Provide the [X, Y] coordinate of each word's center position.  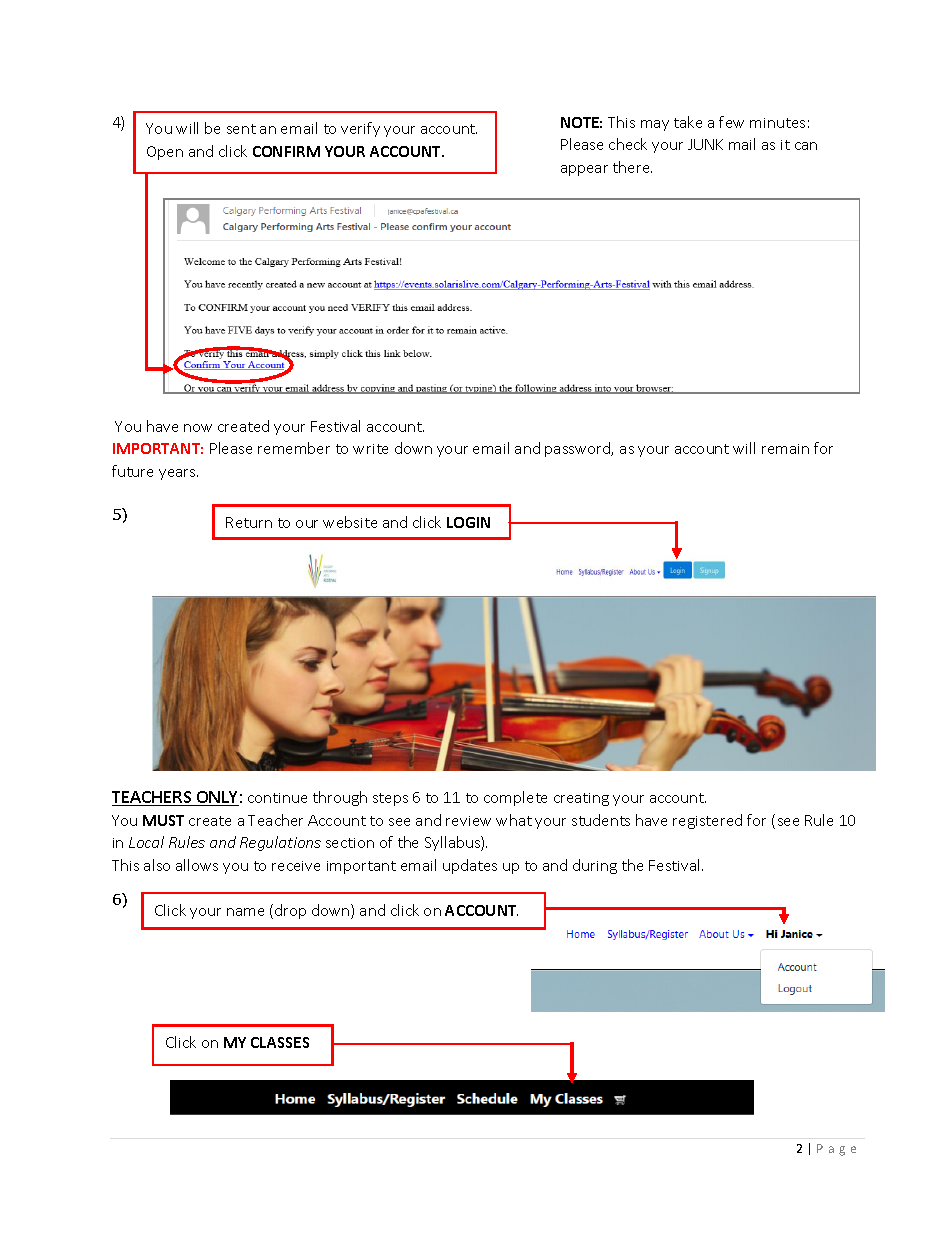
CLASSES [280, 1042]
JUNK [705, 144]
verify [360, 129]
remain [785, 449]
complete [515, 798]
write [370, 449]
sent [241, 129]
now [198, 428]
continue [277, 798]
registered [707, 821]
